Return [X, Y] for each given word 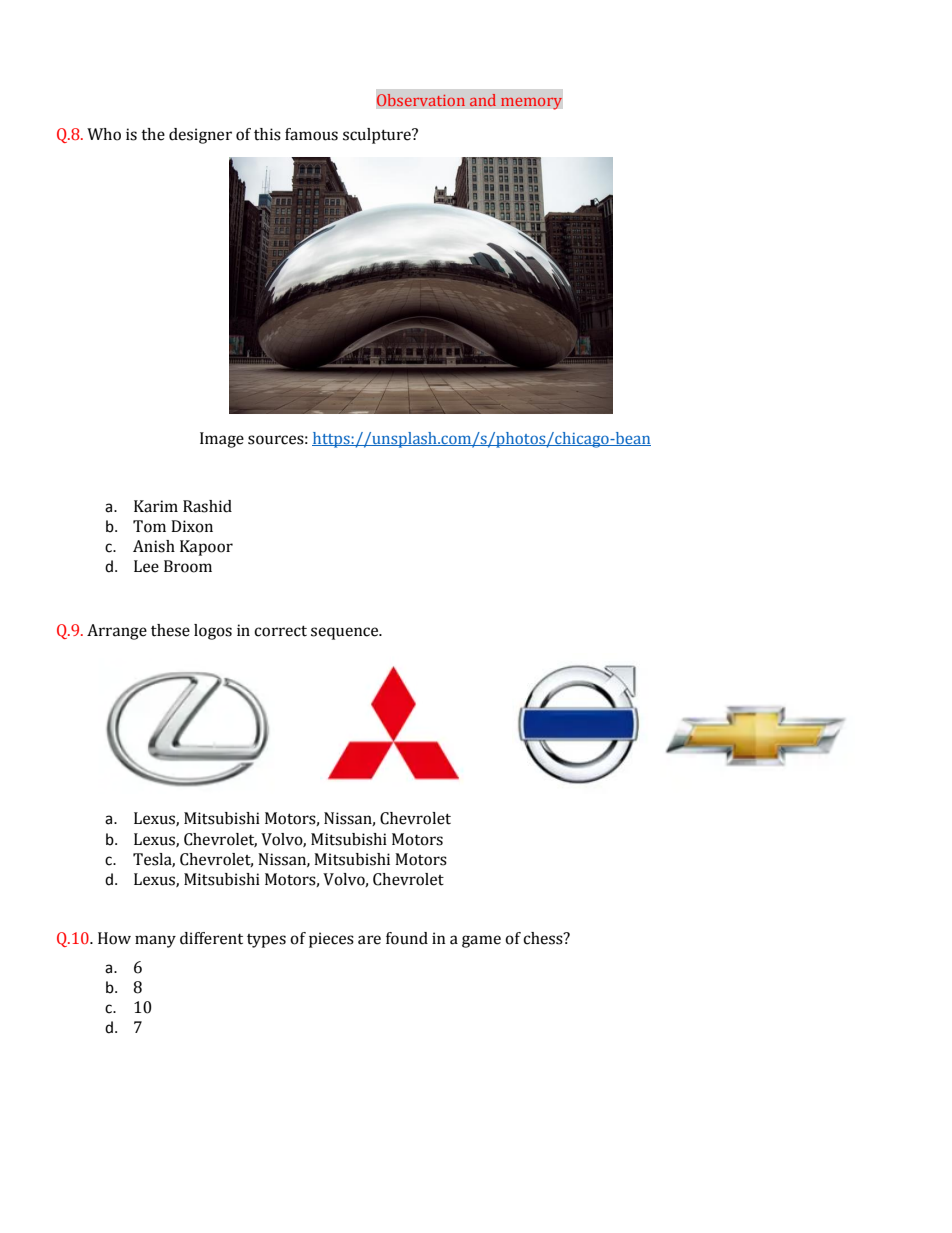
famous [311, 134]
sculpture [378, 136]
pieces [331, 940]
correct [280, 631]
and [483, 100]
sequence [346, 633]
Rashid [207, 506]
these [170, 630]
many [155, 941]
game [481, 941]
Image [222, 440]
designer [200, 136]
